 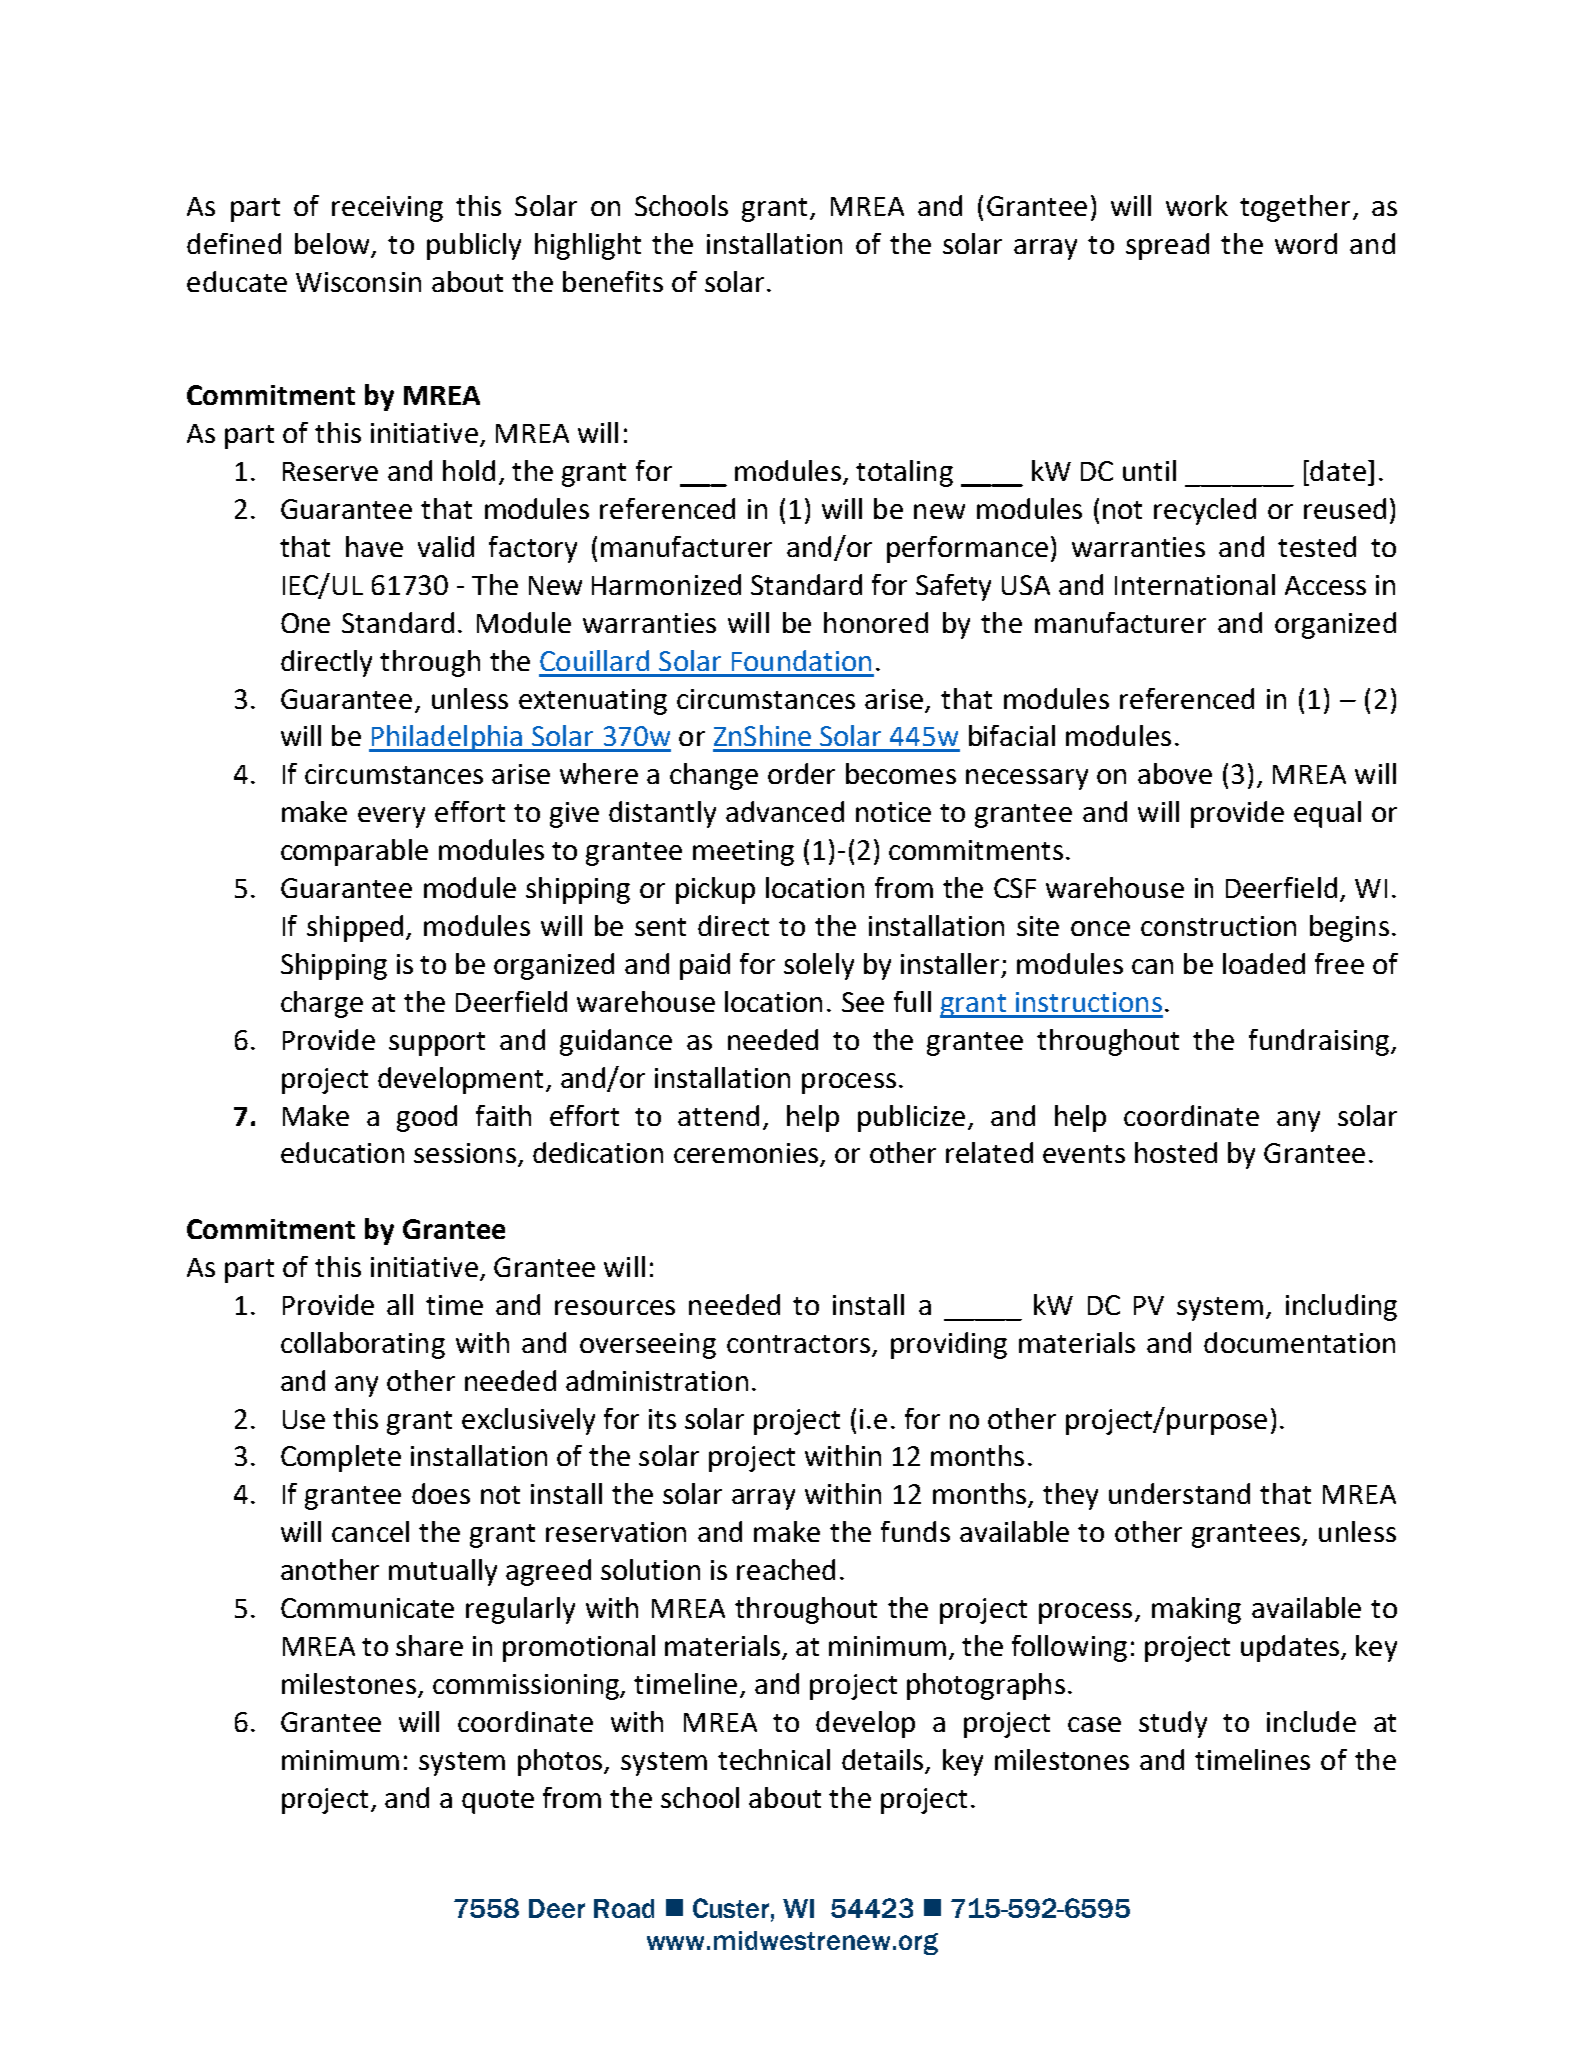 What do you see at coordinates (1167, 246) in the screenshot?
I see `spread` at bounding box center [1167, 246].
